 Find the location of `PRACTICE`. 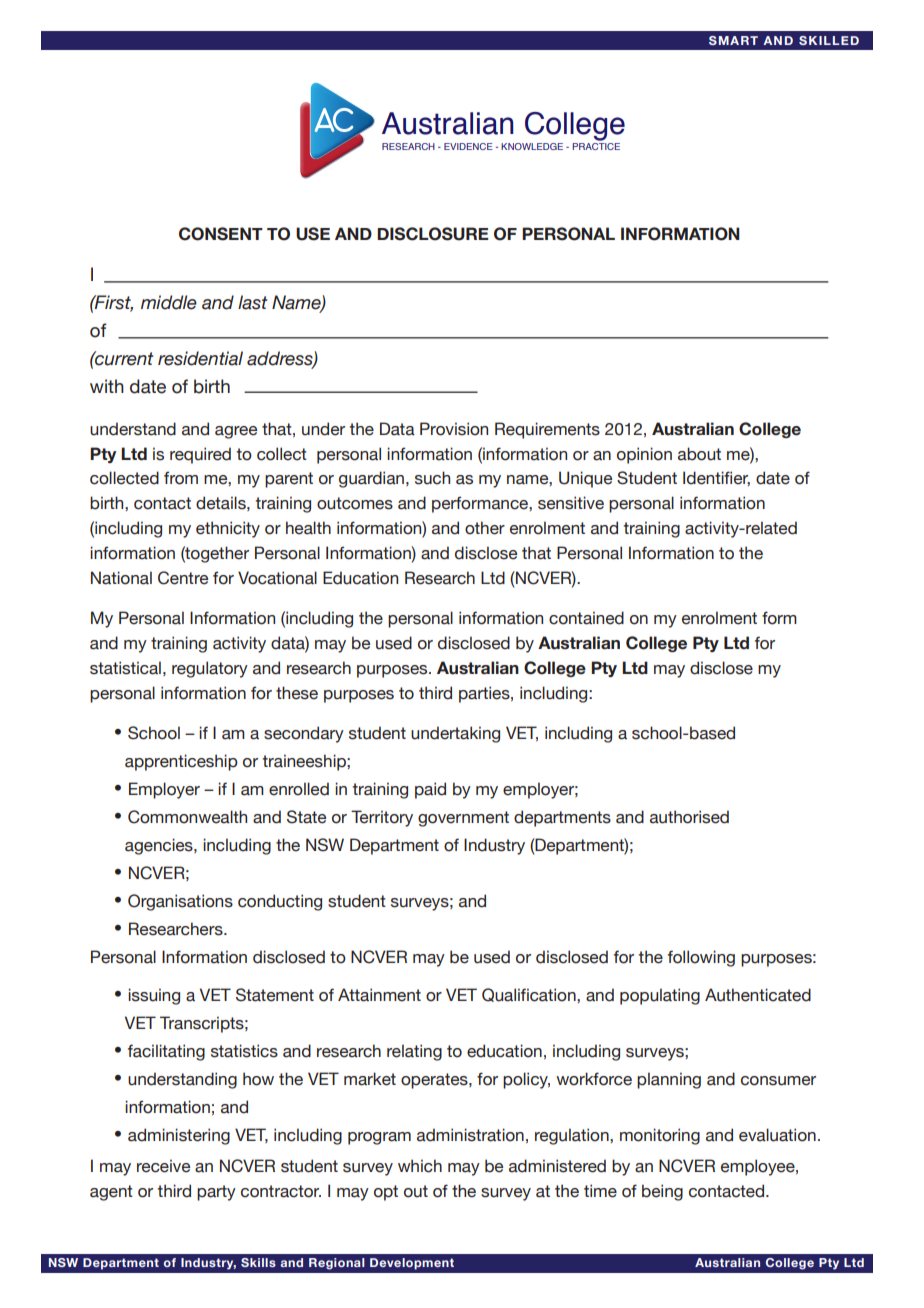

PRACTICE is located at coordinates (596, 146).
